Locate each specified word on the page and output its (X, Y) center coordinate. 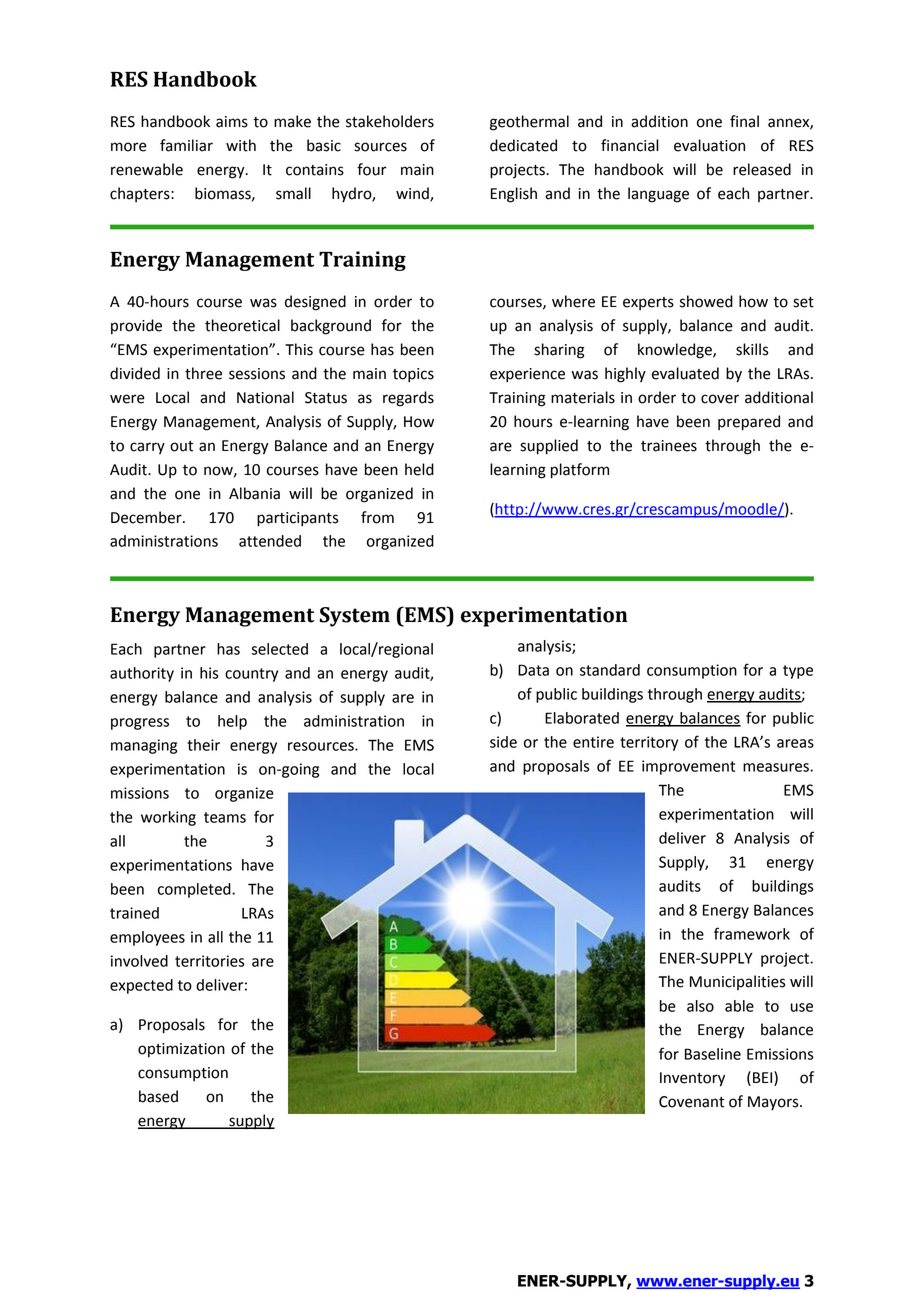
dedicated (523, 145)
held (419, 469)
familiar (186, 145)
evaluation (709, 145)
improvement (688, 767)
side (503, 742)
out (181, 446)
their (203, 745)
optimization (181, 1050)
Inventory (692, 1079)
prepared (749, 423)
